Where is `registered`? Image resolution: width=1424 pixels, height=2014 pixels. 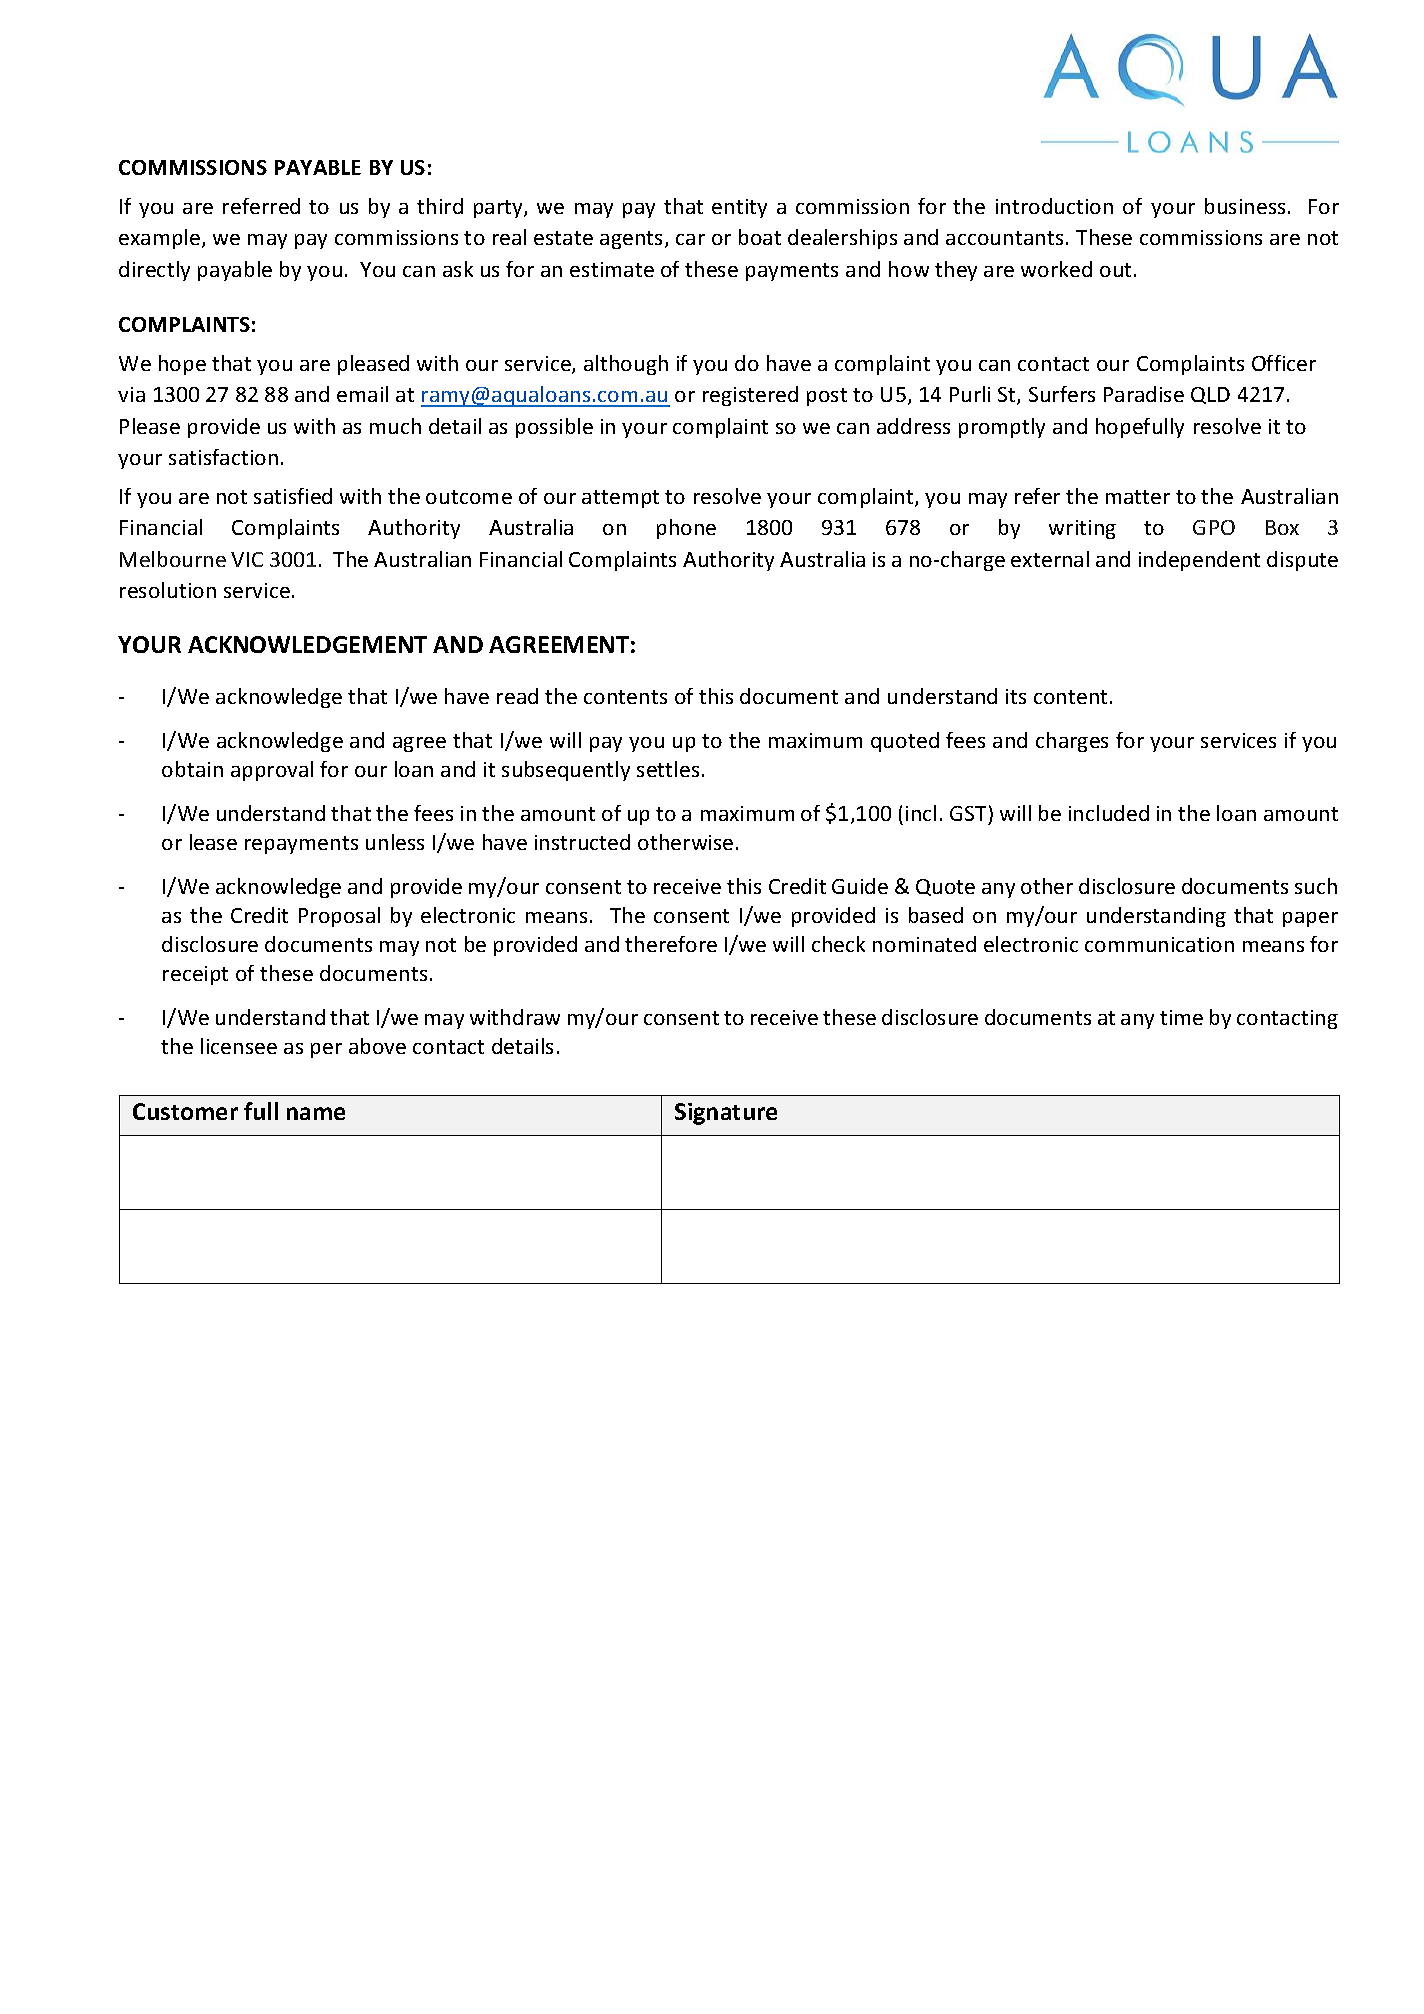
registered is located at coordinates (750, 396).
